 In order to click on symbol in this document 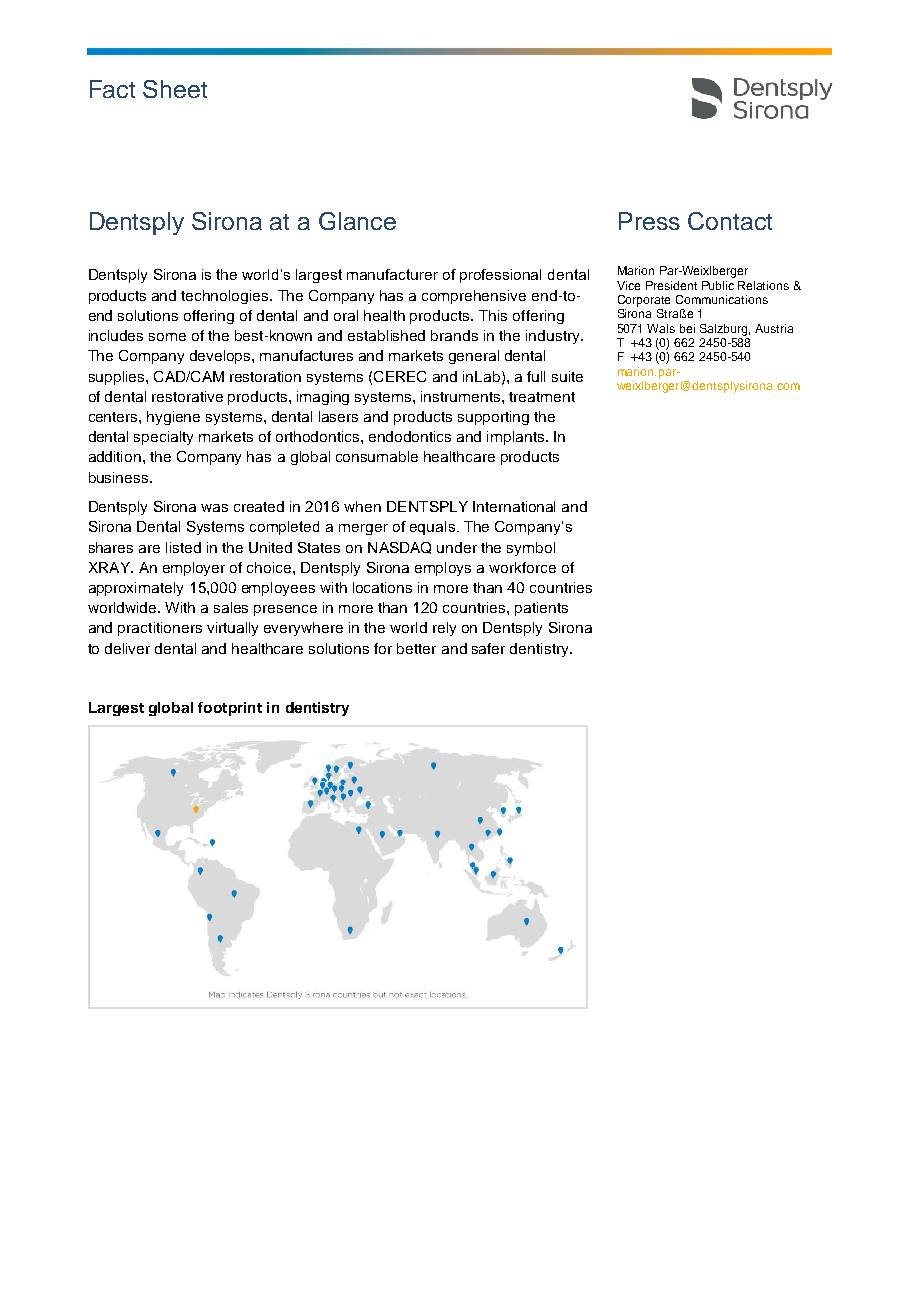, I will do `click(531, 549)`.
